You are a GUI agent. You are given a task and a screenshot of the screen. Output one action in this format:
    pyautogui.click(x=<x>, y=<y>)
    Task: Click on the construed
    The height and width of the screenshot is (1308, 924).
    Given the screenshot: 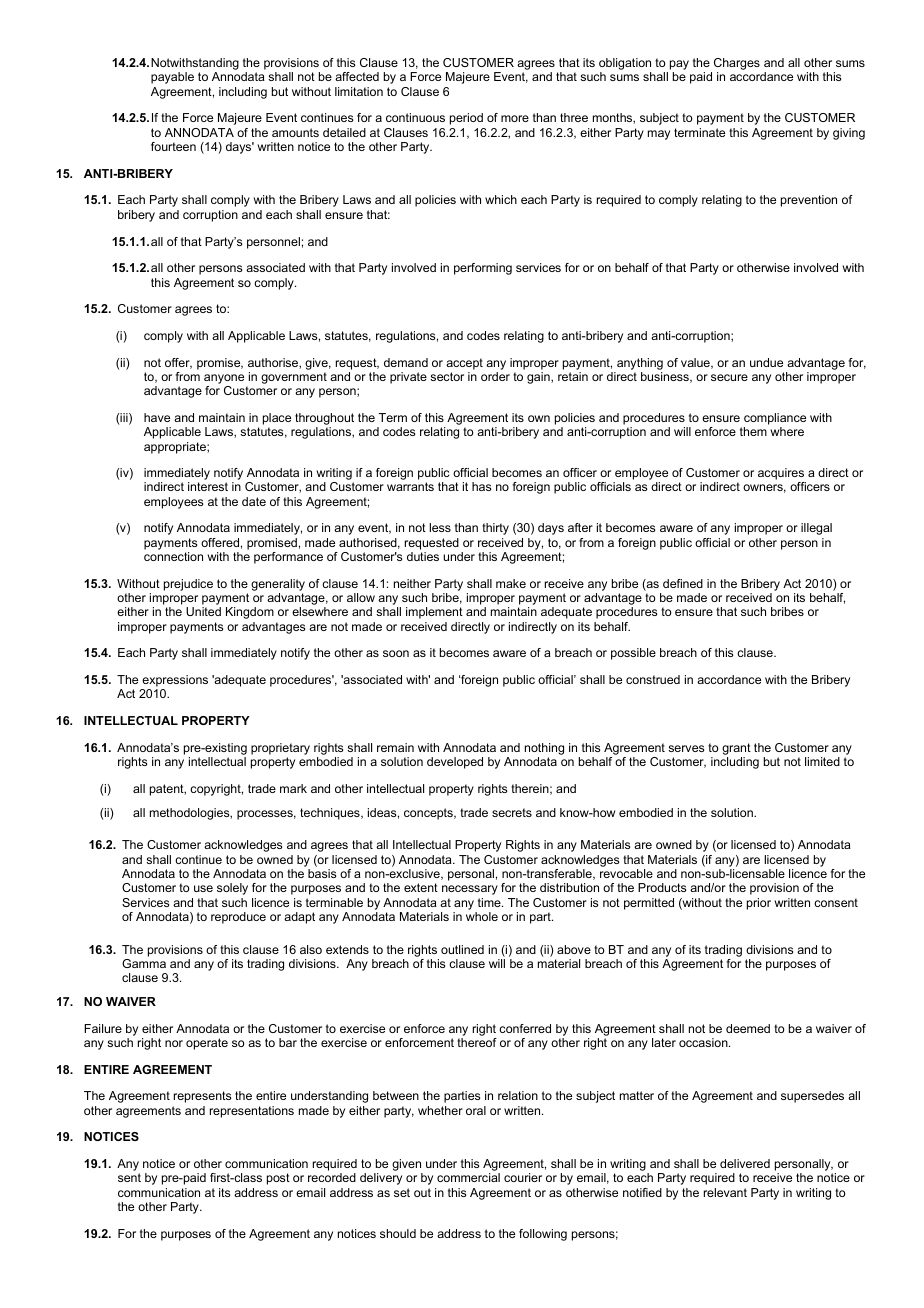 What is the action you would take?
    pyautogui.click(x=653, y=679)
